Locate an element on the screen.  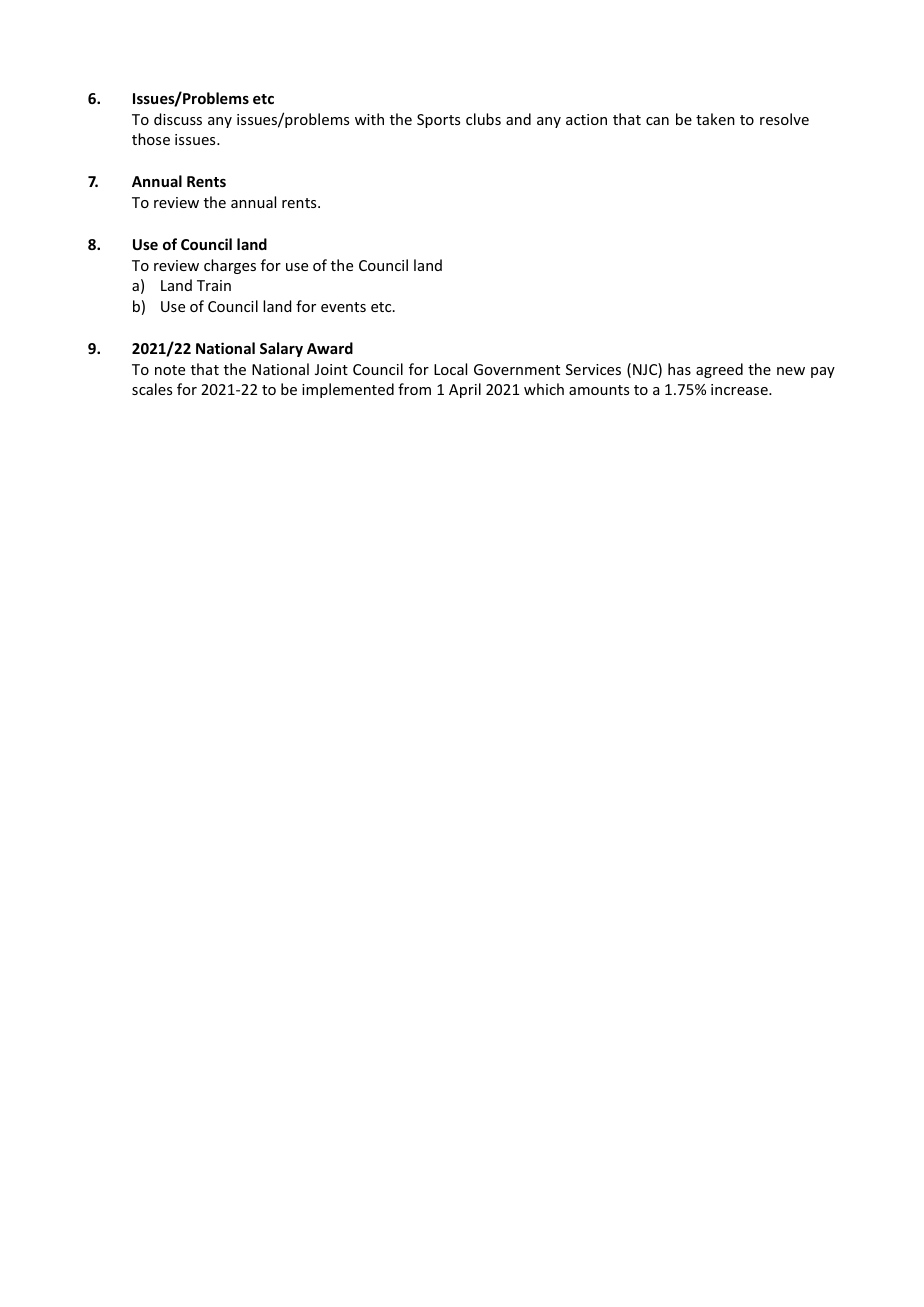
taken is located at coordinates (715, 119).
